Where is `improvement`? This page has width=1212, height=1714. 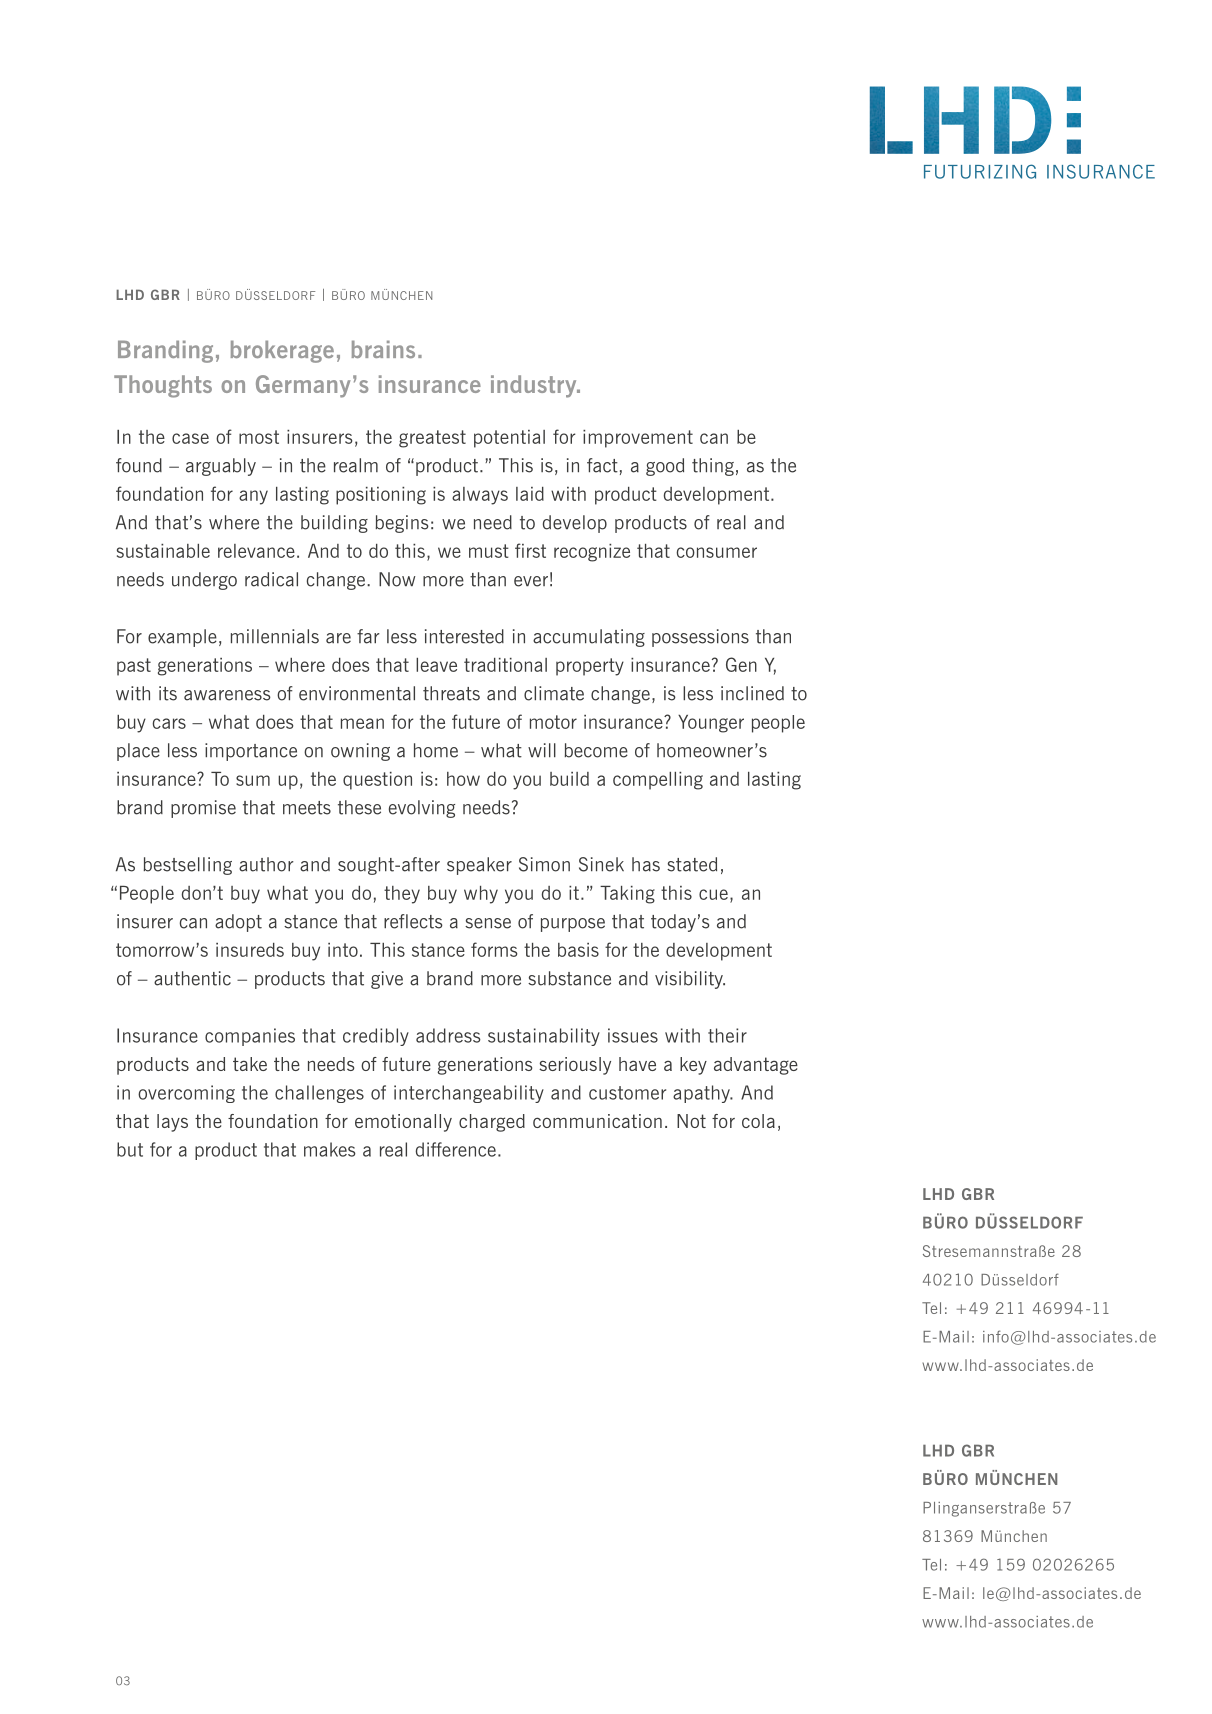
improvement is located at coordinates (638, 439).
